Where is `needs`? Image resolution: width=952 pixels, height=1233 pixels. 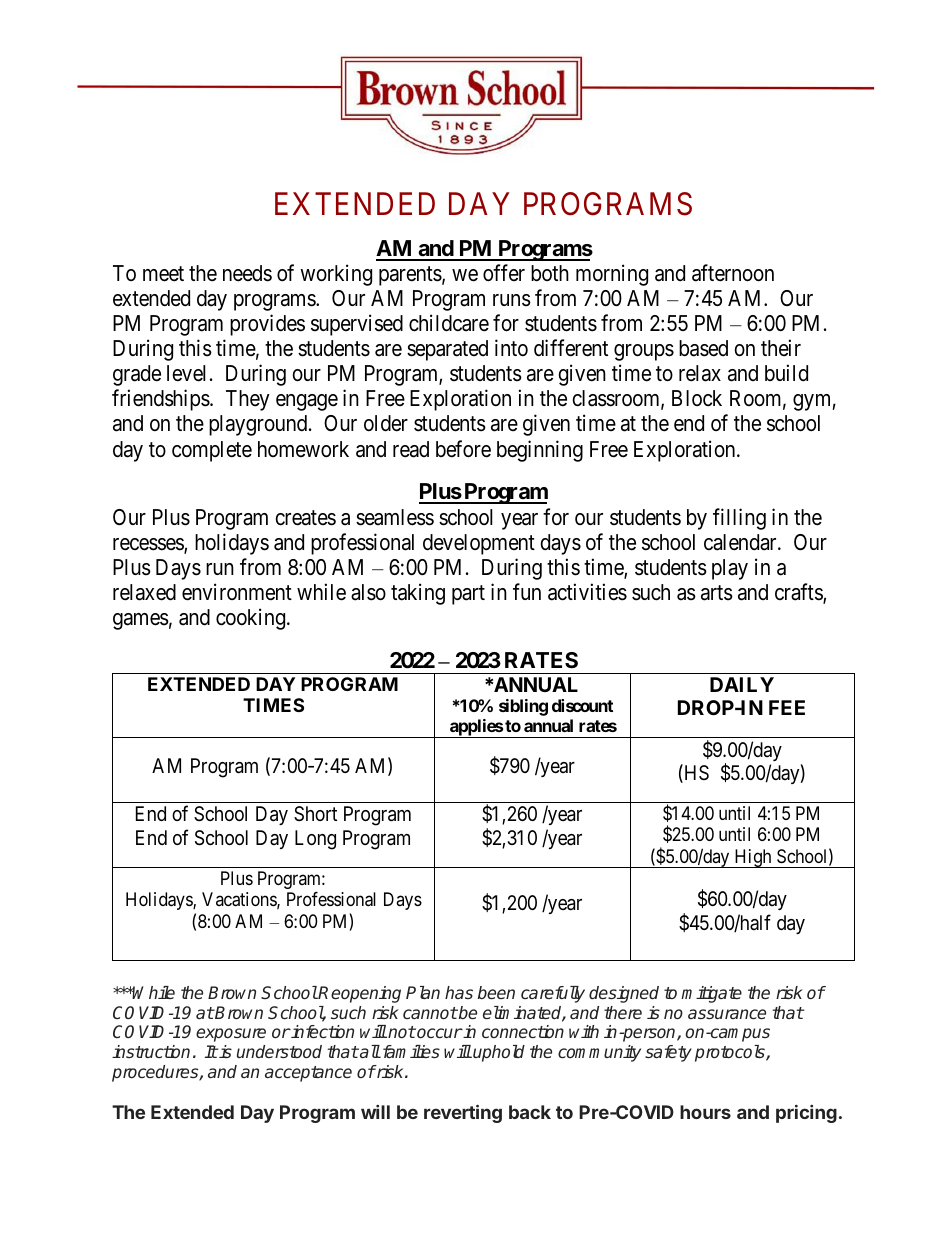
needs is located at coordinates (247, 273).
